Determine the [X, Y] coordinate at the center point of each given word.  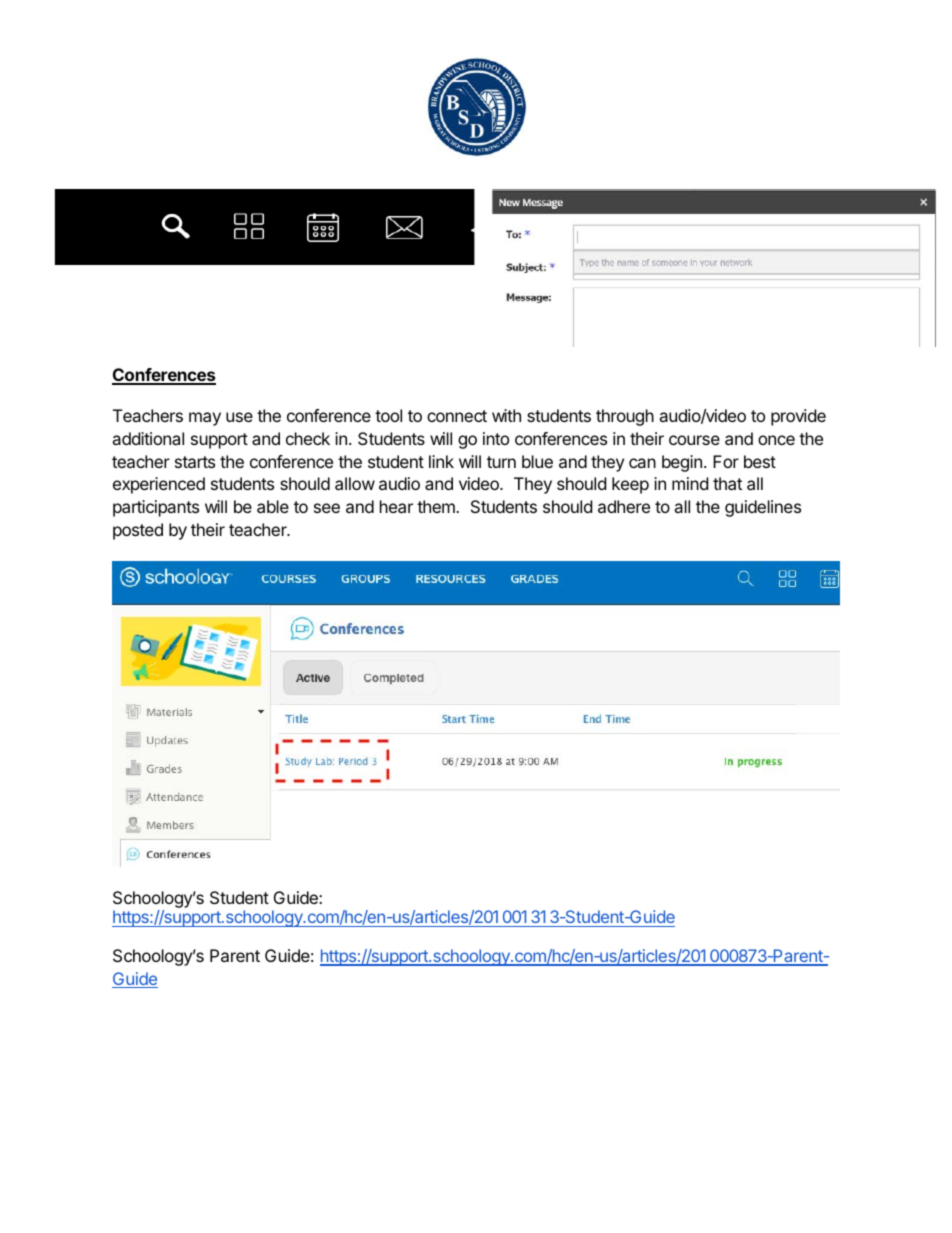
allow [355, 483]
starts [195, 462]
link [441, 461]
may [205, 419]
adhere [624, 506]
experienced [159, 485]
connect [457, 416]
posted [138, 531]
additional [148, 438]
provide [798, 417]
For [726, 461]
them [437, 506]
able [273, 506]
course [694, 440]
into [496, 438]
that [727, 483]
